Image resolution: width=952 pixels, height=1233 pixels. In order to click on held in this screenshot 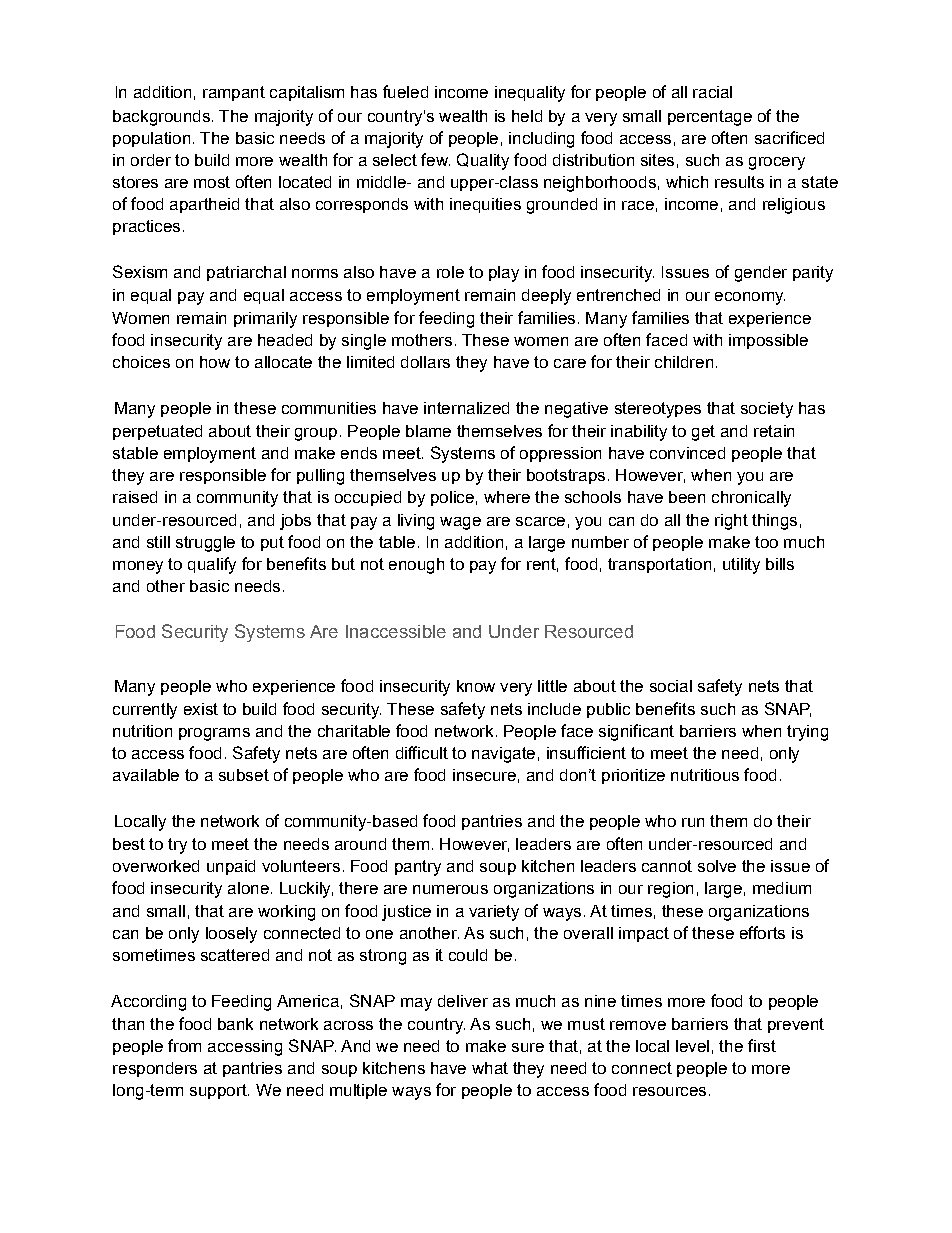, I will do `click(527, 116)`.
